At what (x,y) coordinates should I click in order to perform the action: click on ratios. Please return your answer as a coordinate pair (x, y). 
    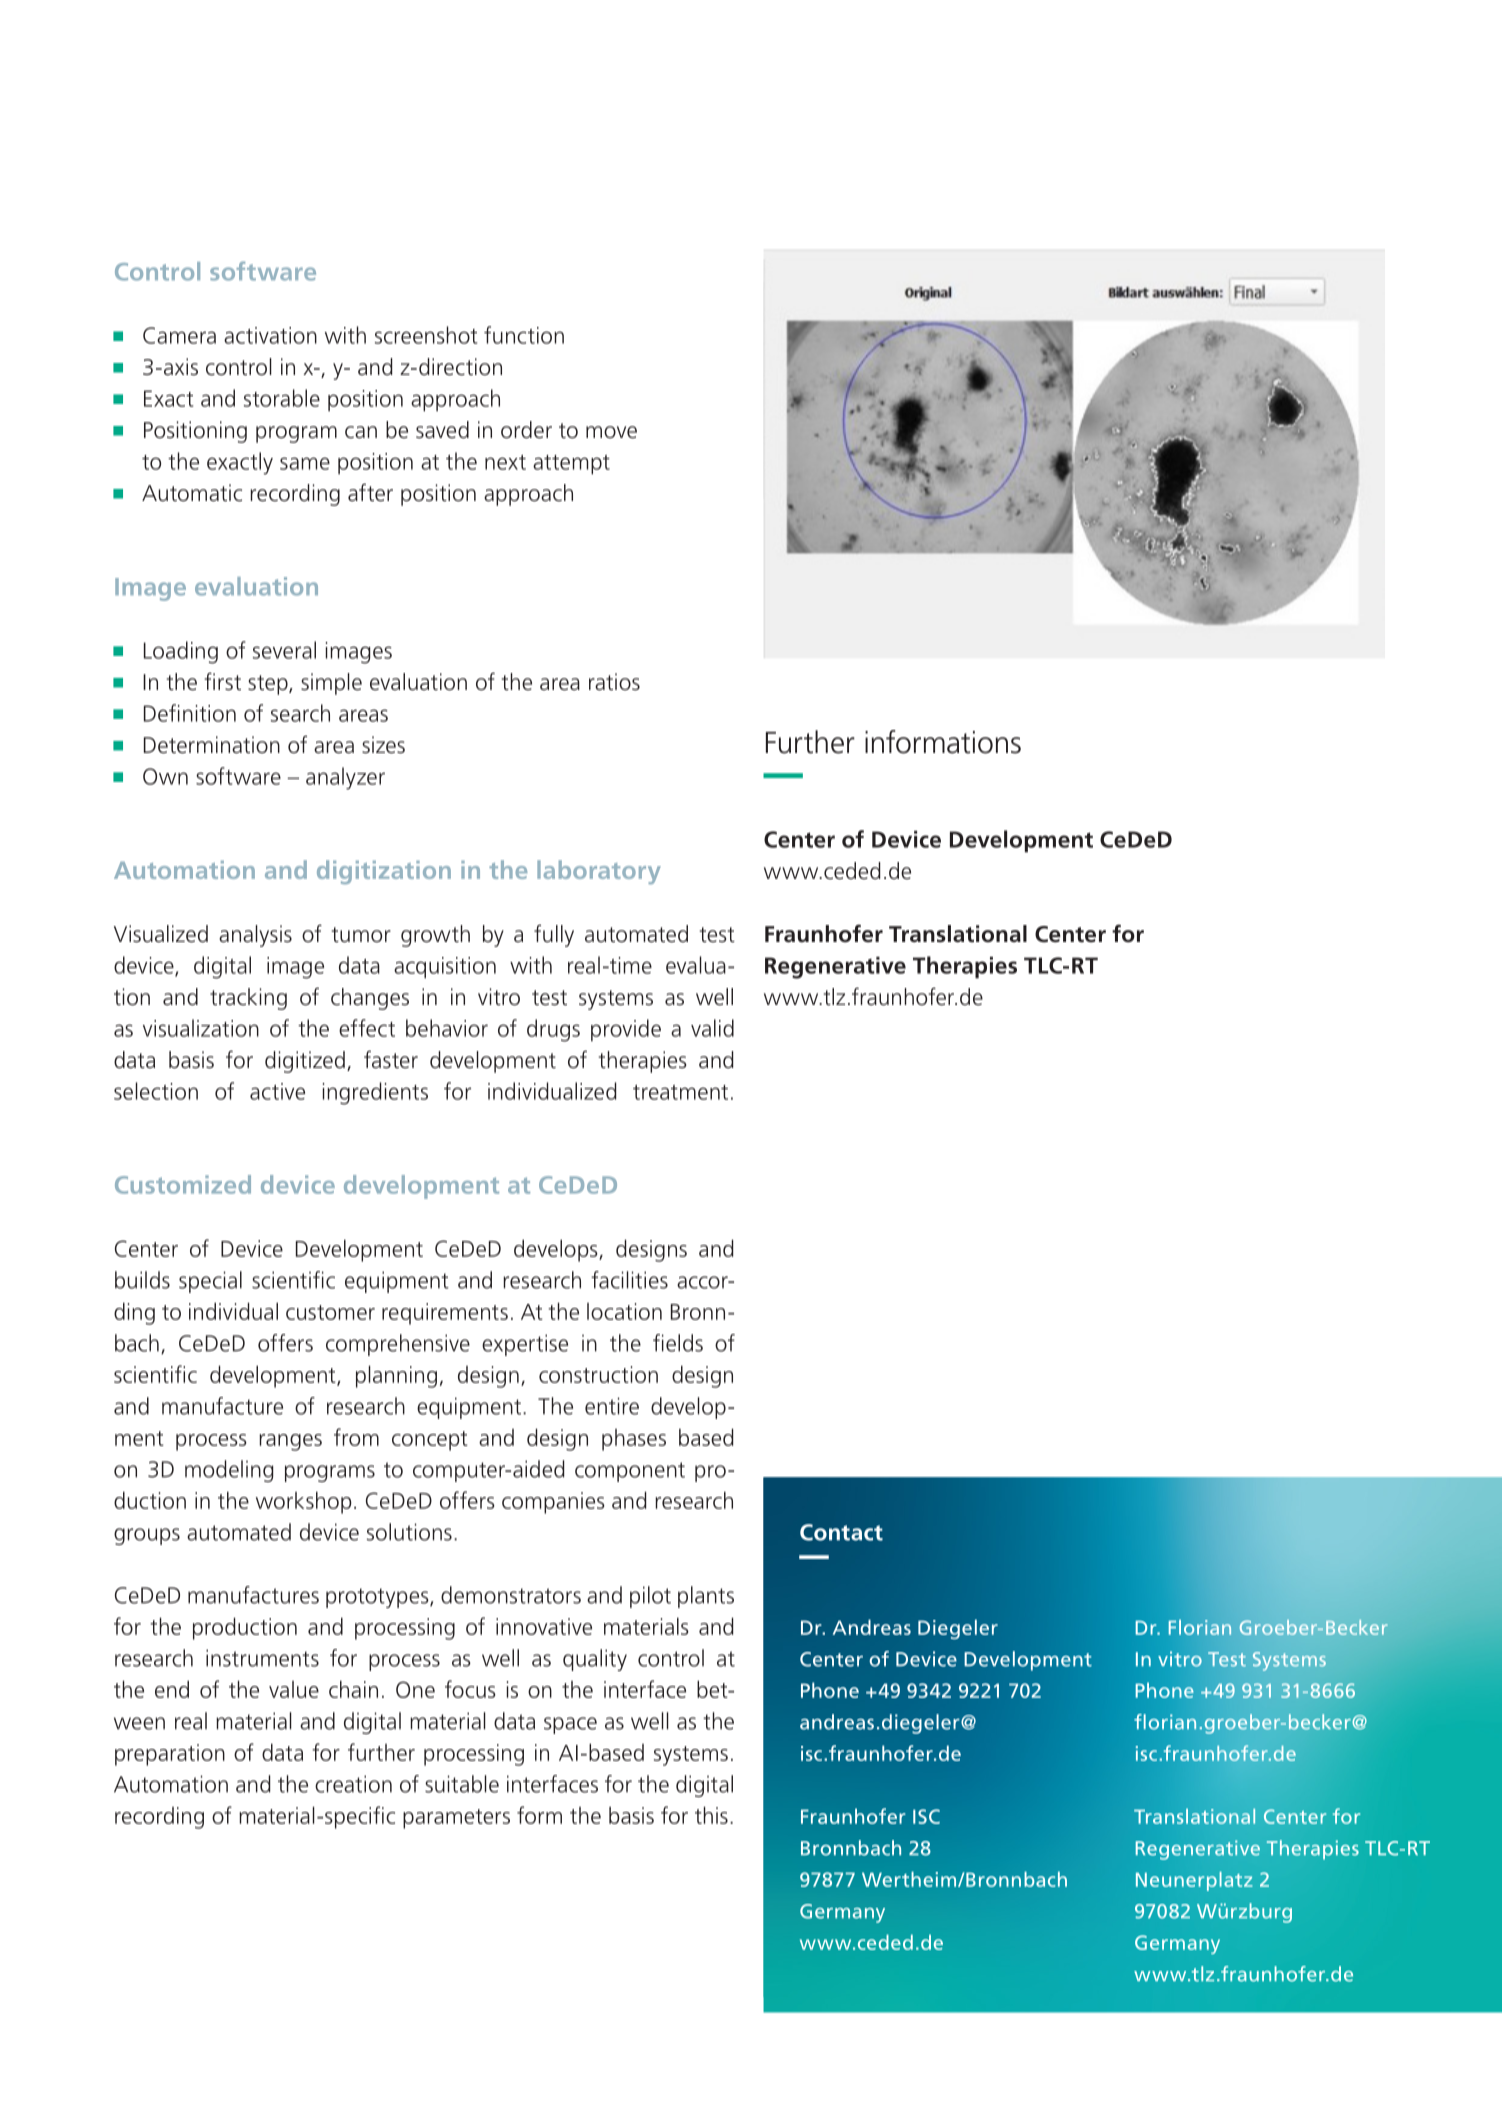
    Looking at the image, I should click on (614, 682).
